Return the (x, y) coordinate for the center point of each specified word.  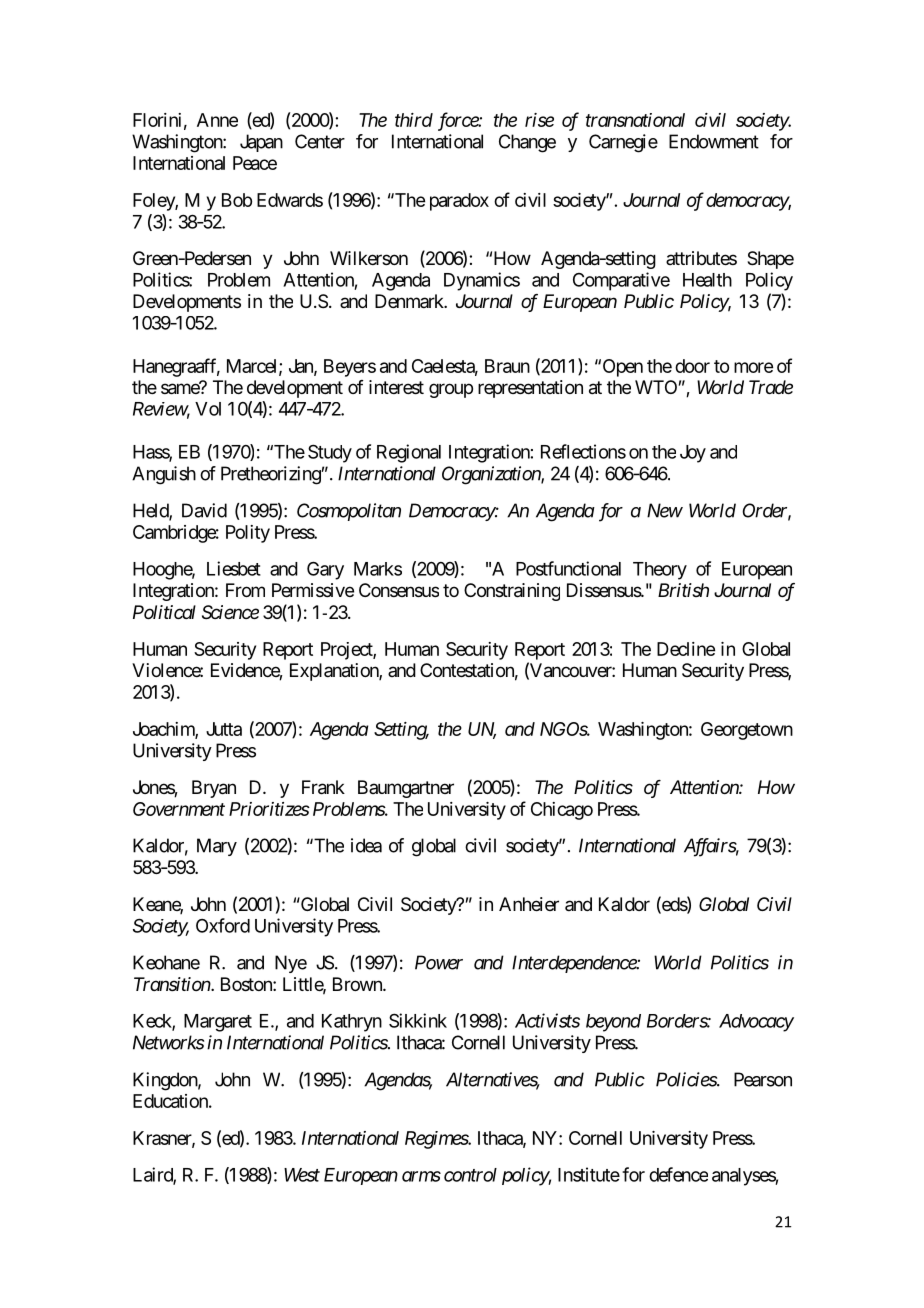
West (302, 1175)
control (470, 1175)
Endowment (714, 141)
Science (230, 612)
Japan (261, 143)
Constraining (512, 592)
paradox (459, 202)
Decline (686, 649)
